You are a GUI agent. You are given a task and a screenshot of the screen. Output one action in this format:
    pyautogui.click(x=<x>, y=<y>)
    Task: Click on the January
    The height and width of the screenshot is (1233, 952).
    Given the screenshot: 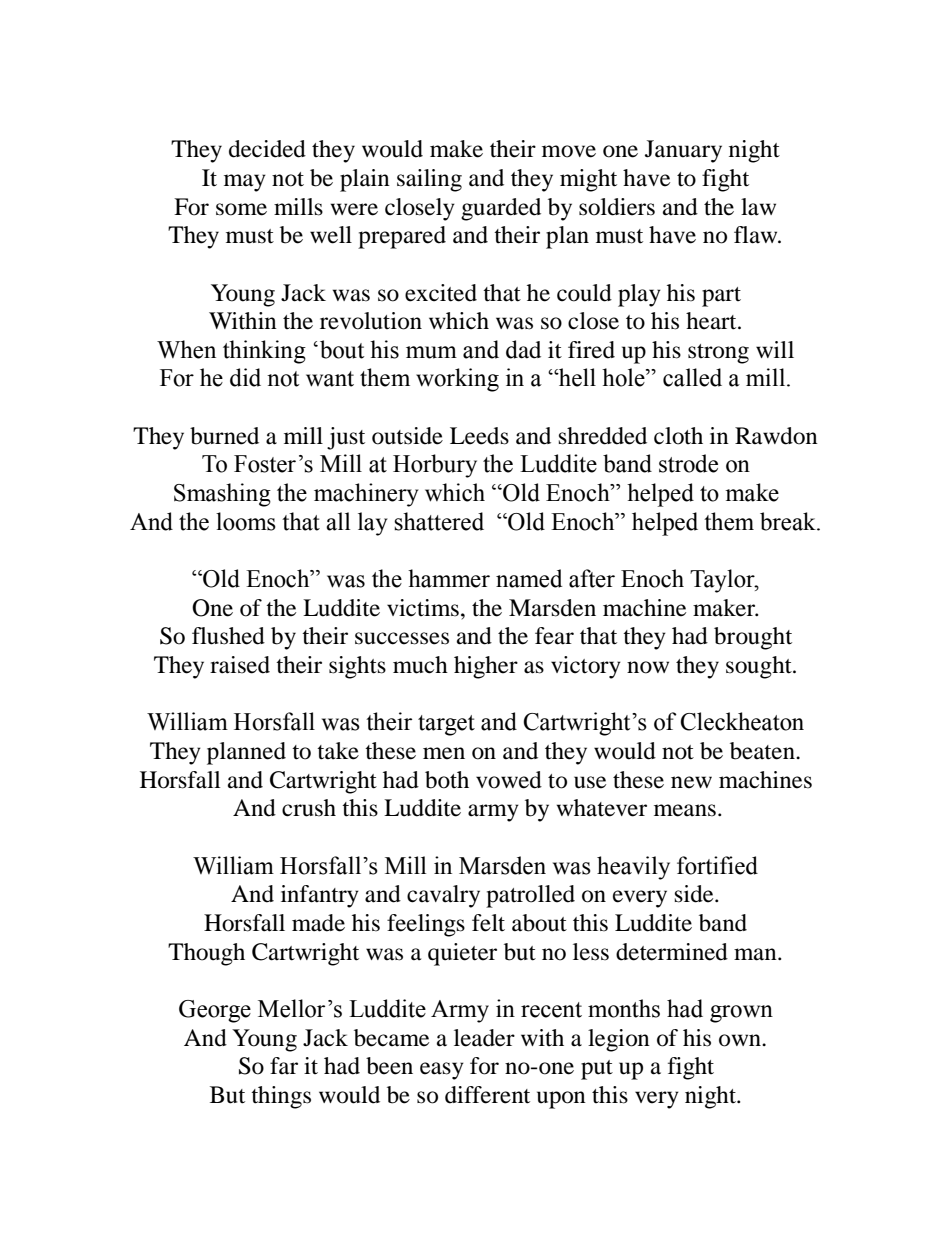 What is the action you would take?
    pyautogui.click(x=683, y=151)
